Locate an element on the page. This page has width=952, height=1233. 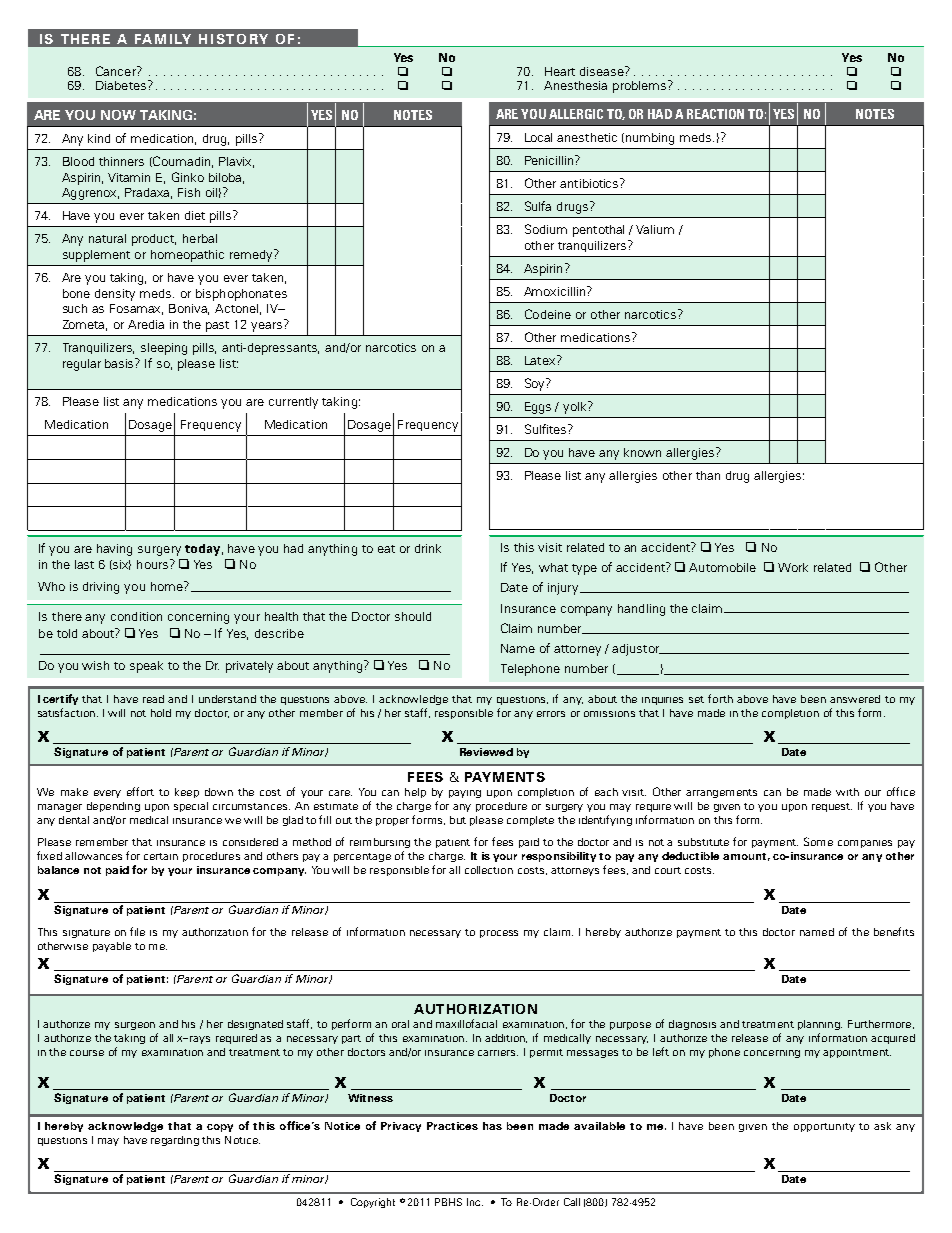
Work is located at coordinates (793, 567).
